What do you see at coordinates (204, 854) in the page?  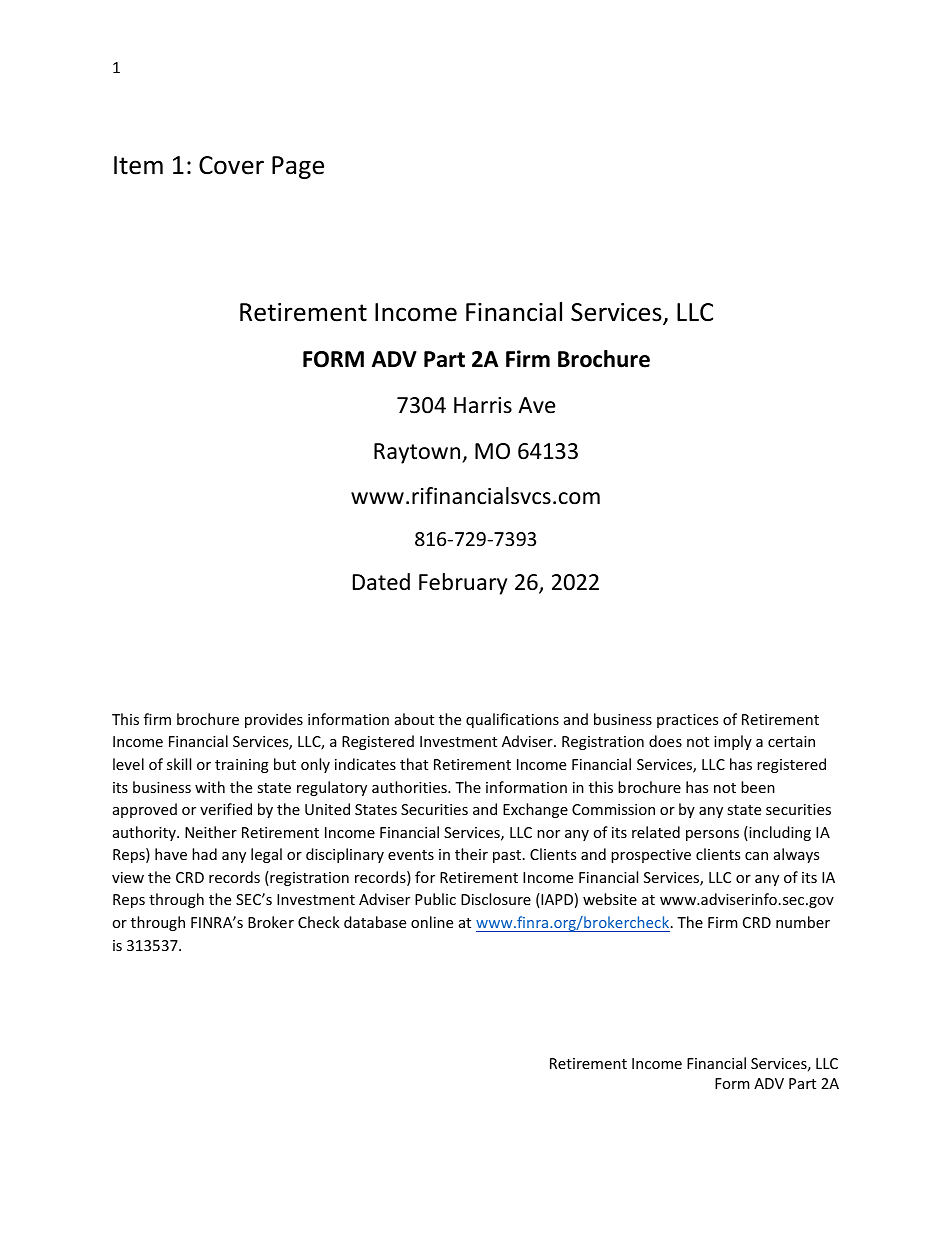 I see `had` at bounding box center [204, 854].
